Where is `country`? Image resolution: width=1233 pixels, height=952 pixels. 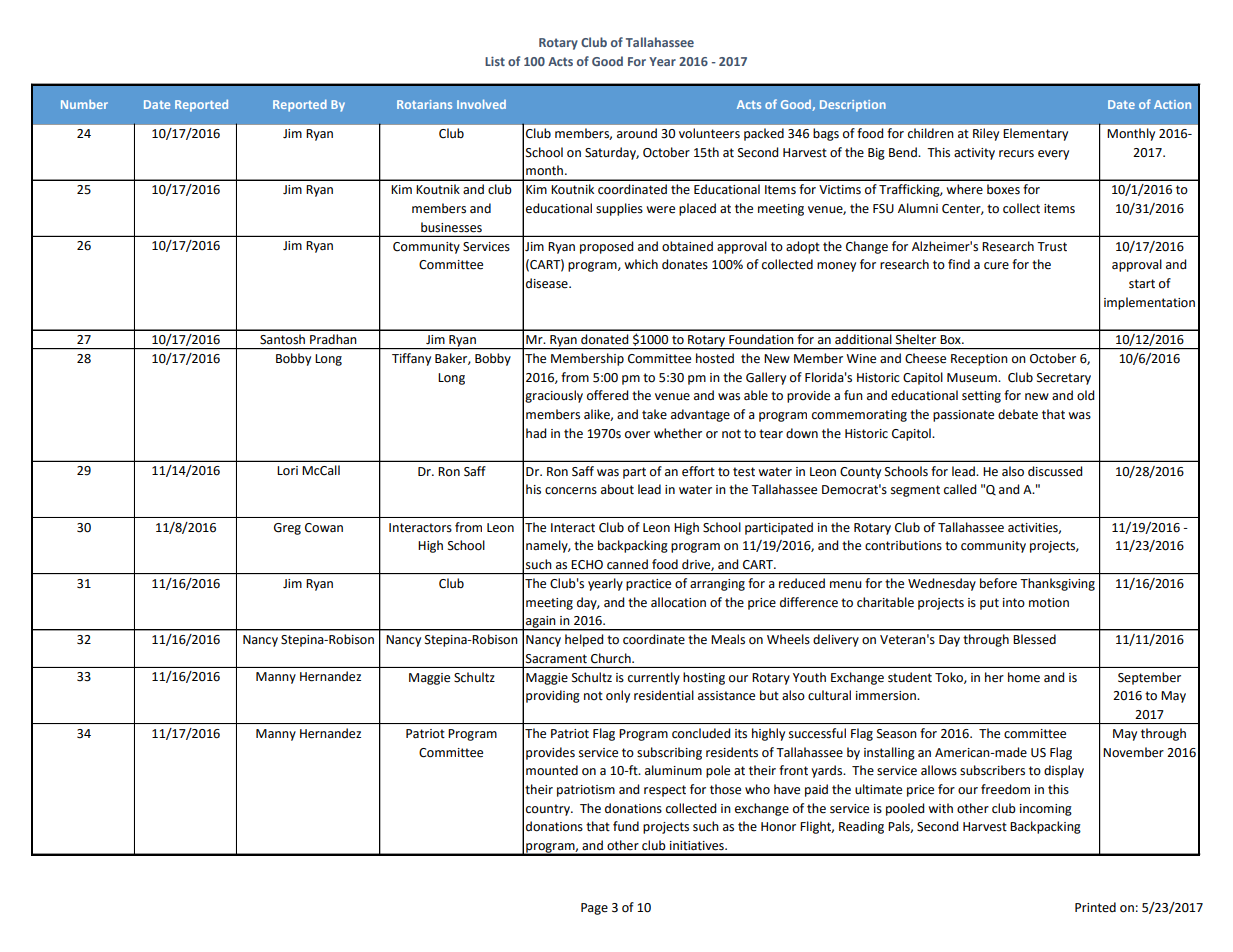
country is located at coordinates (549, 810).
